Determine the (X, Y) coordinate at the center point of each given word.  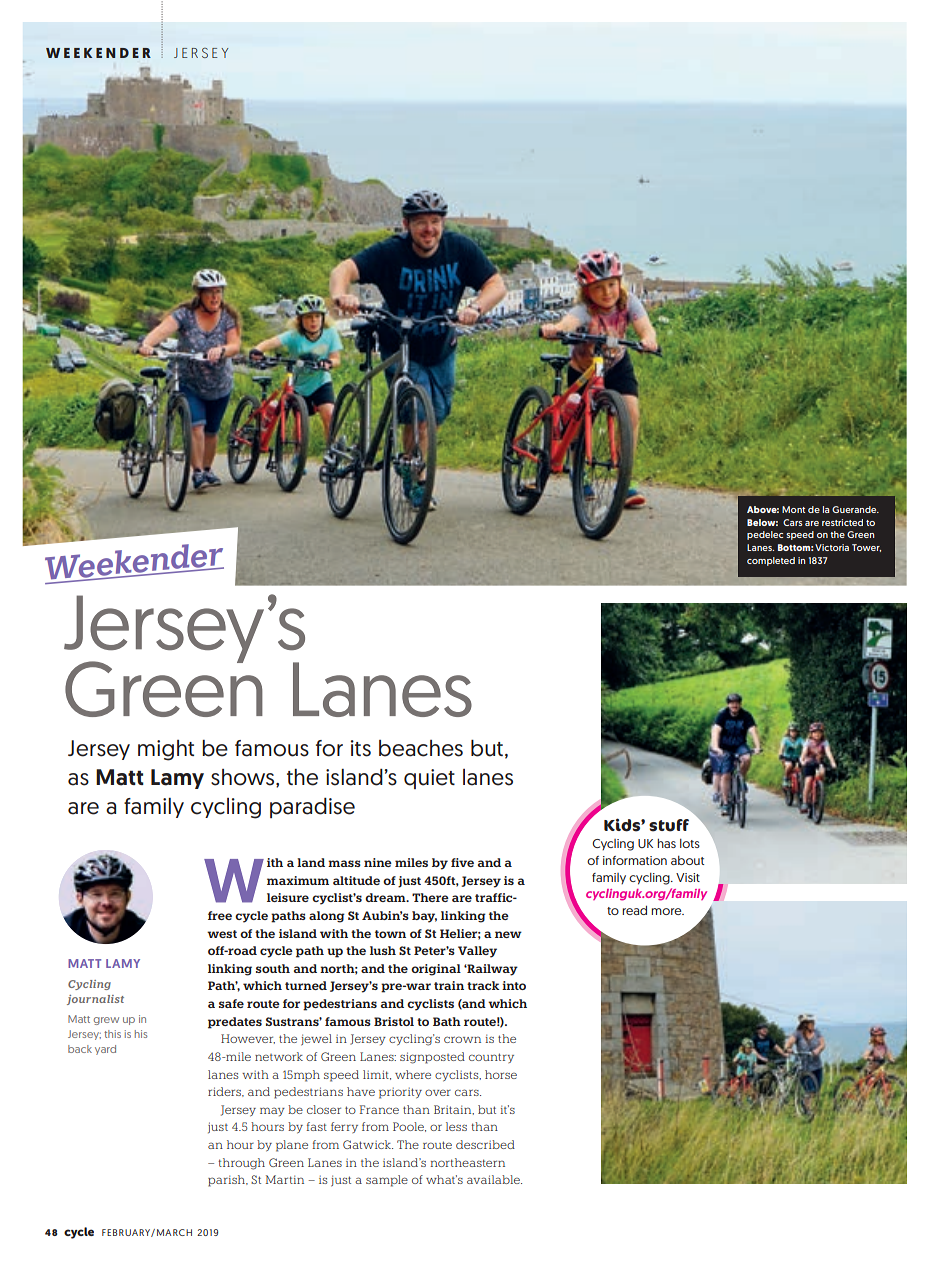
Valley (477, 952)
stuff (669, 825)
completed (771, 561)
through (241, 1164)
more (667, 911)
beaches (421, 748)
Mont (793, 509)
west (222, 934)
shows (244, 778)
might (166, 750)
